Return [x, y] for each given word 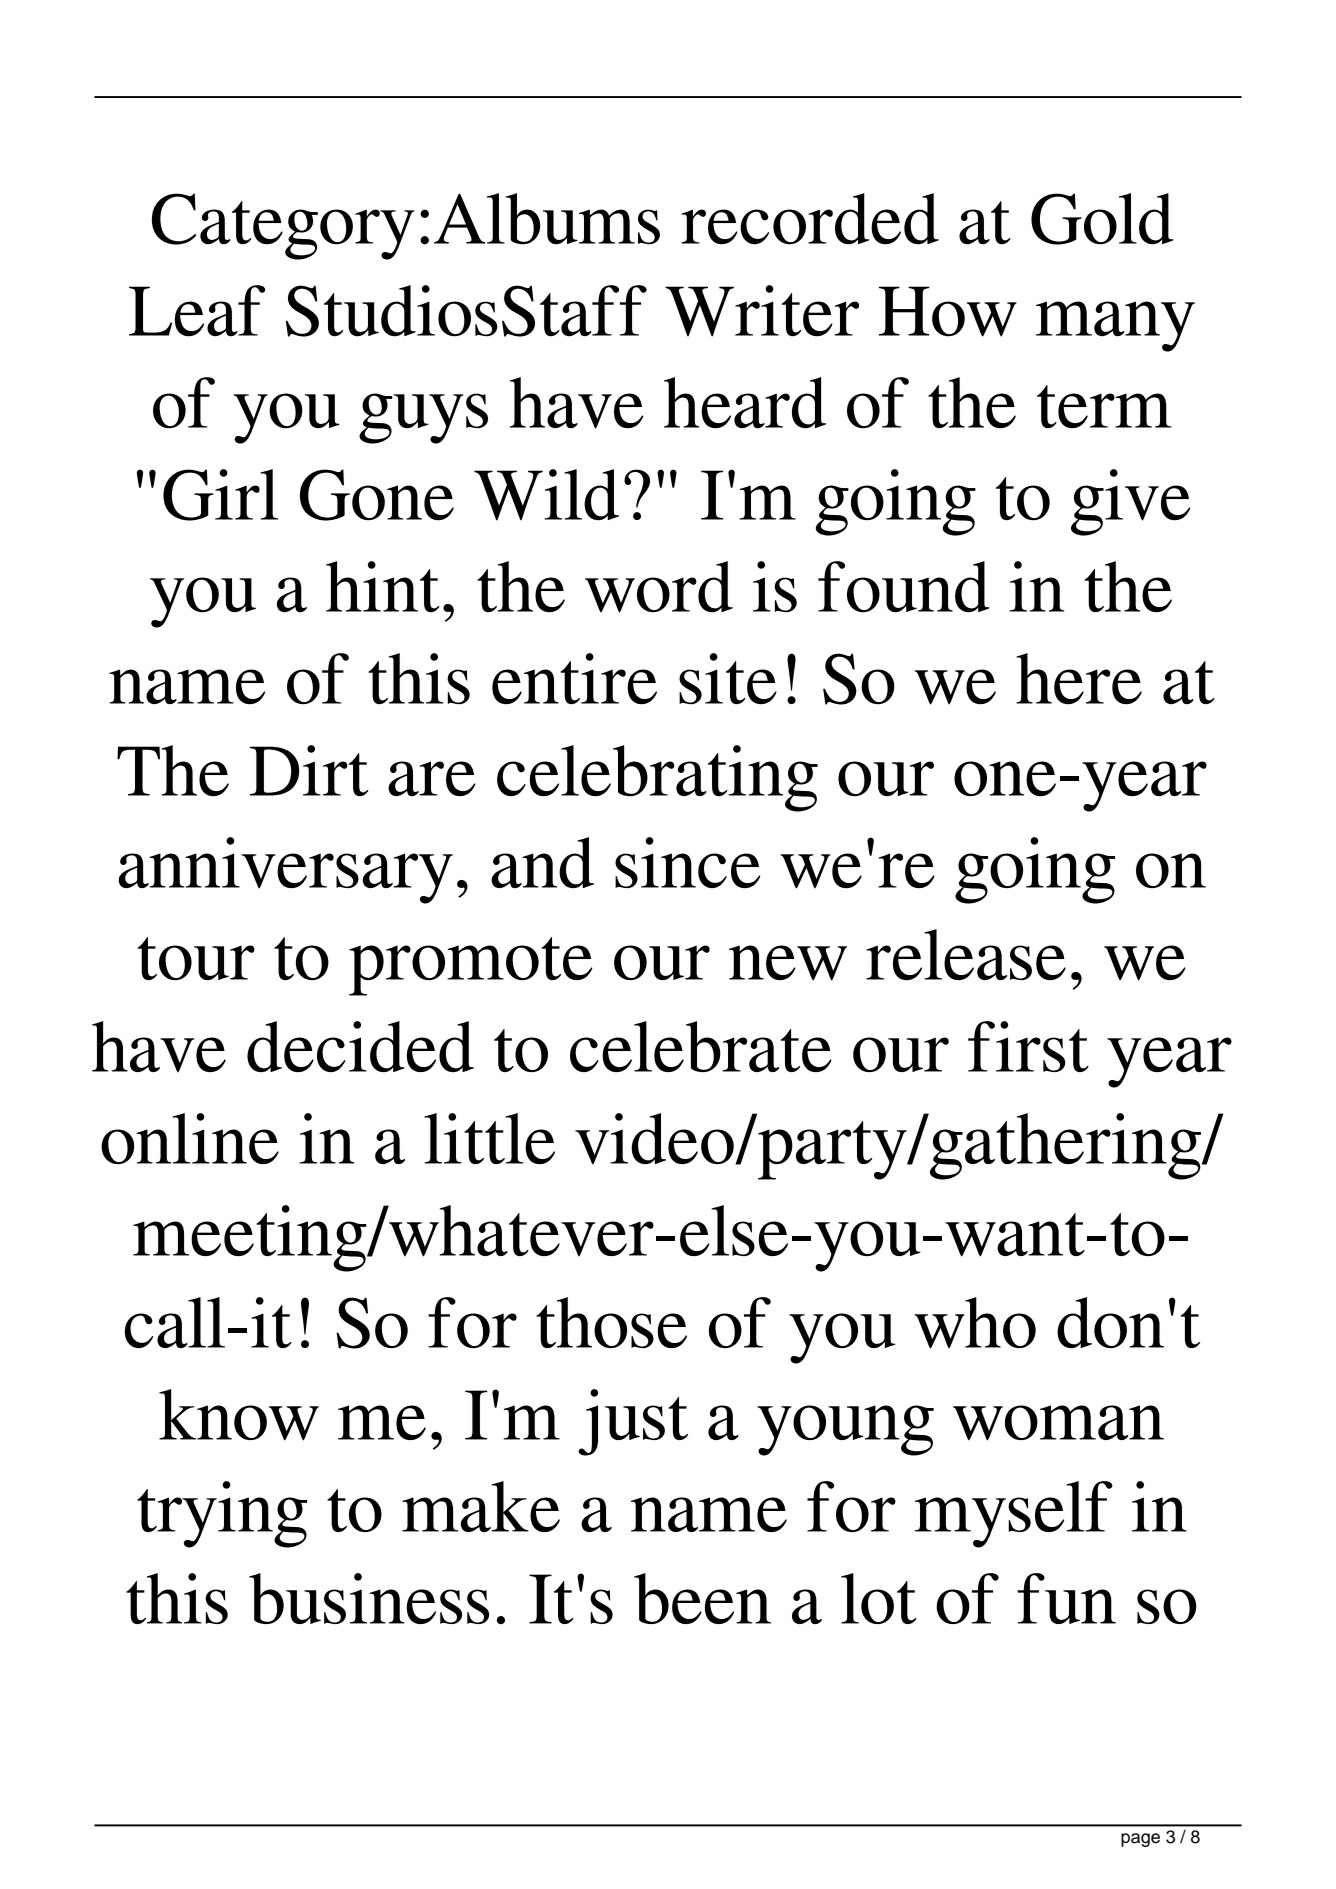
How [948, 311]
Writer [762, 311]
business [369, 1598]
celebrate [701, 1046]
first [1028, 1046]
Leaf [197, 311]
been [702, 1598]
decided [360, 1046]
